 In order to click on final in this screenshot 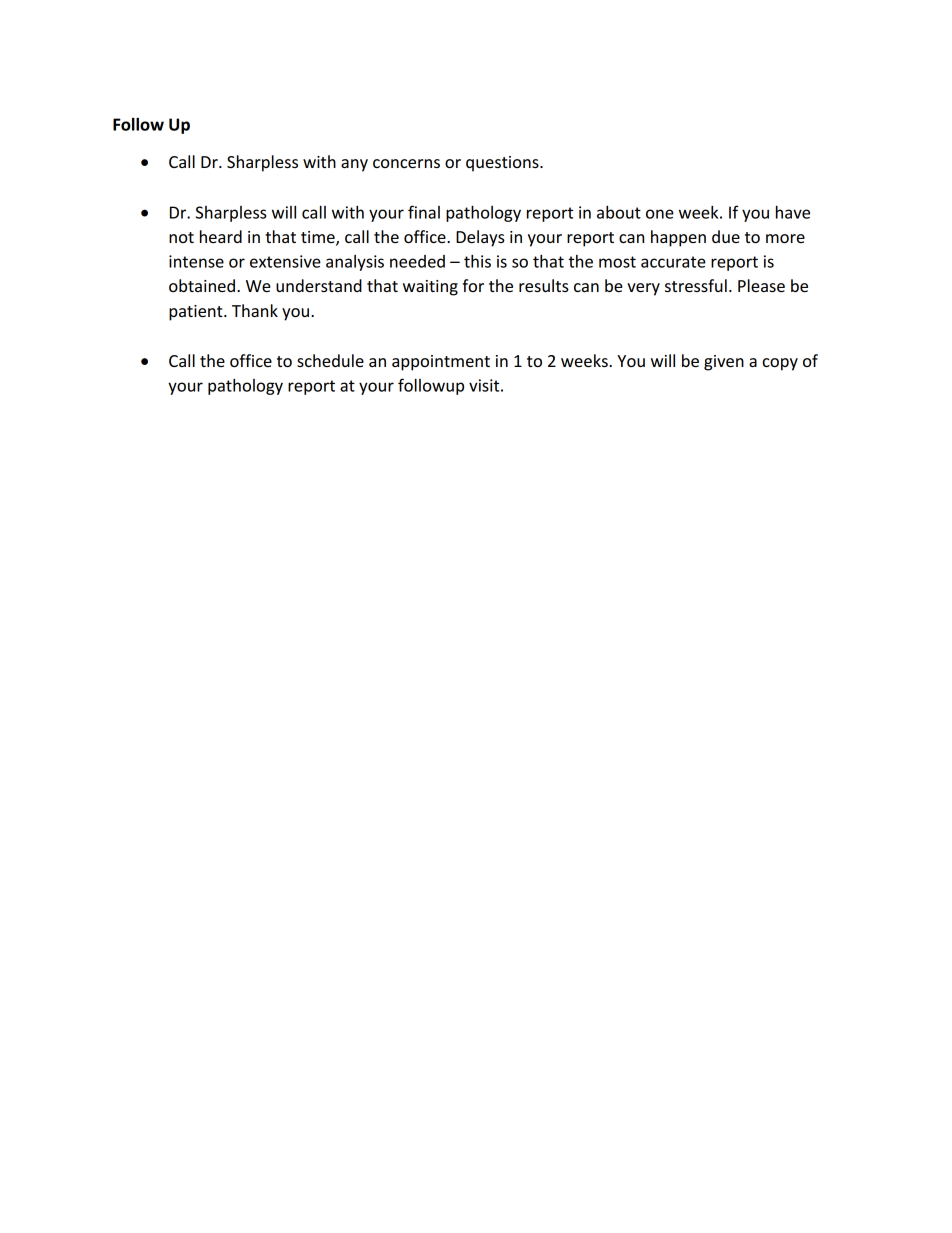, I will do `click(424, 212)`.
